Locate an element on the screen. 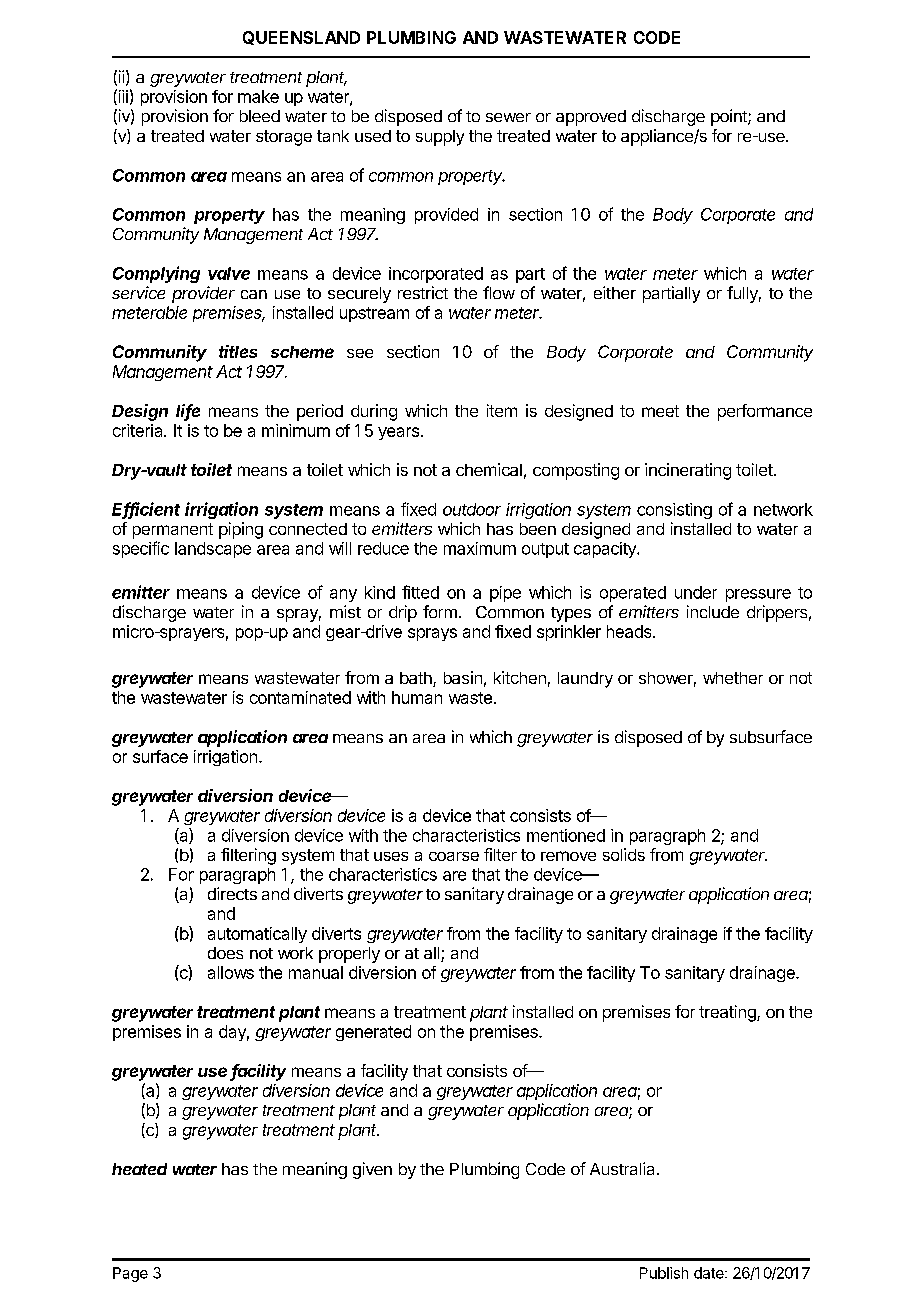 The image size is (924, 1308). supply is located at coordinates (440, 138).
